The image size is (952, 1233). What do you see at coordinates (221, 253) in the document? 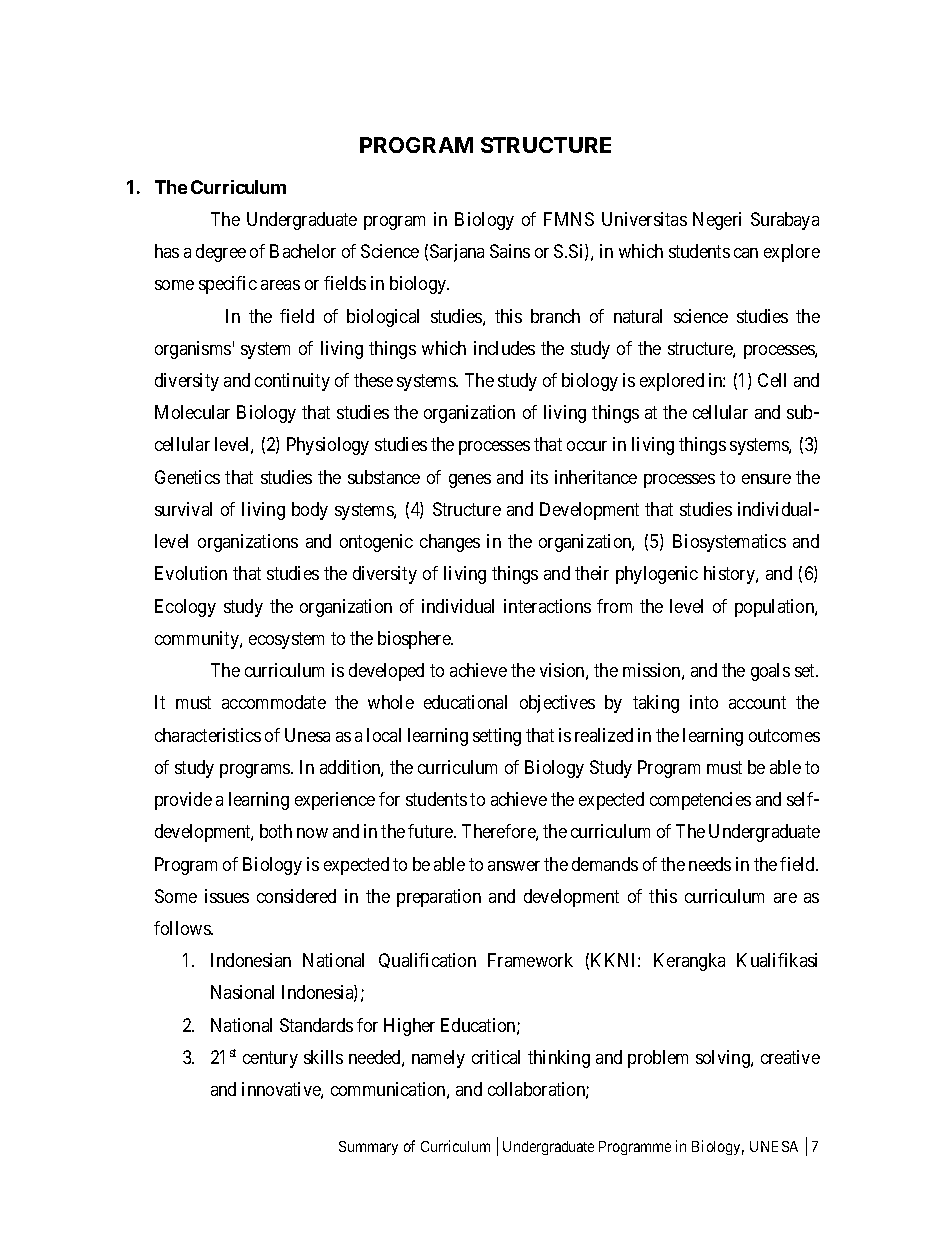
I see `degree` at bounding box center [221, 253].
